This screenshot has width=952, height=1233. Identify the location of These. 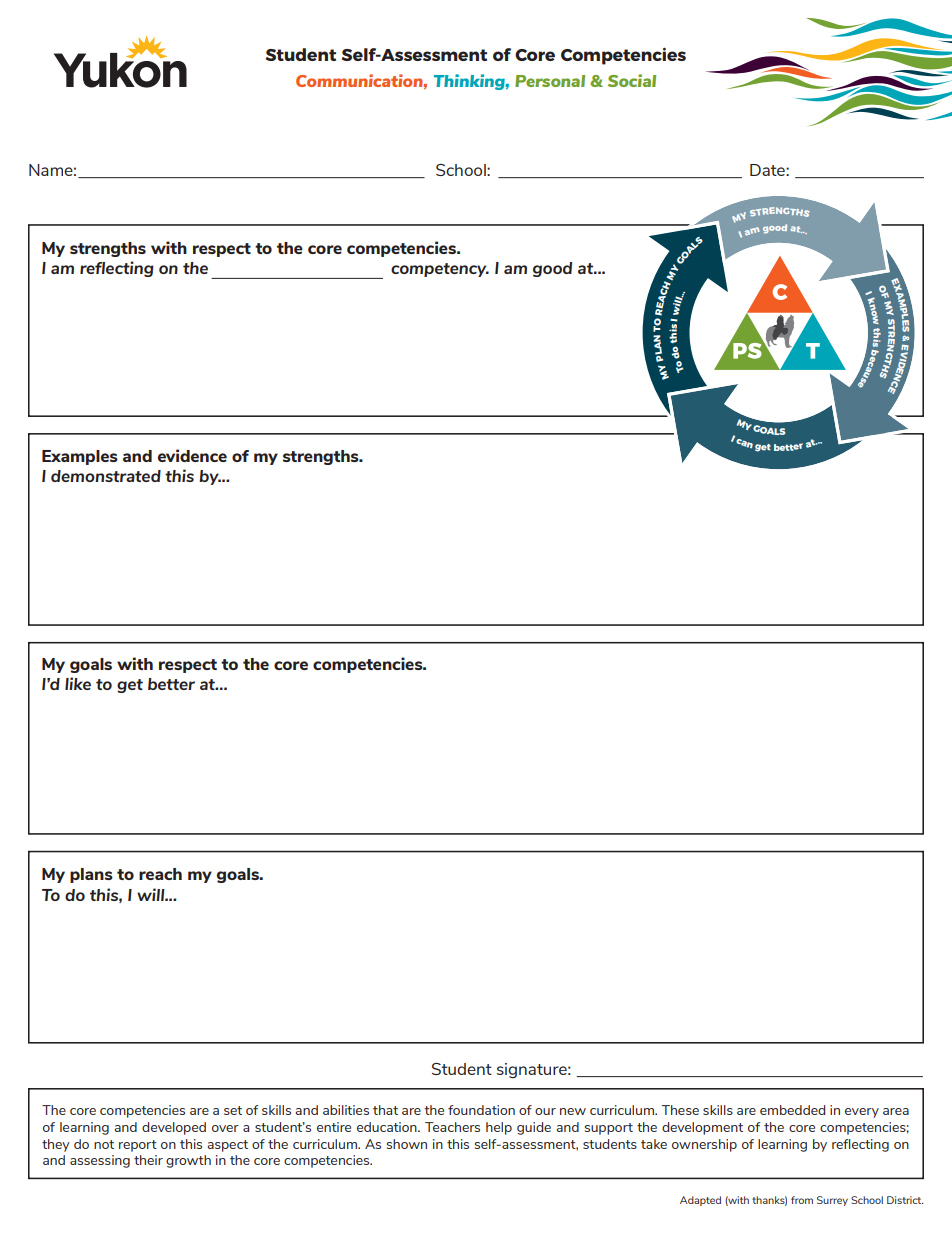
(680, 1110).
